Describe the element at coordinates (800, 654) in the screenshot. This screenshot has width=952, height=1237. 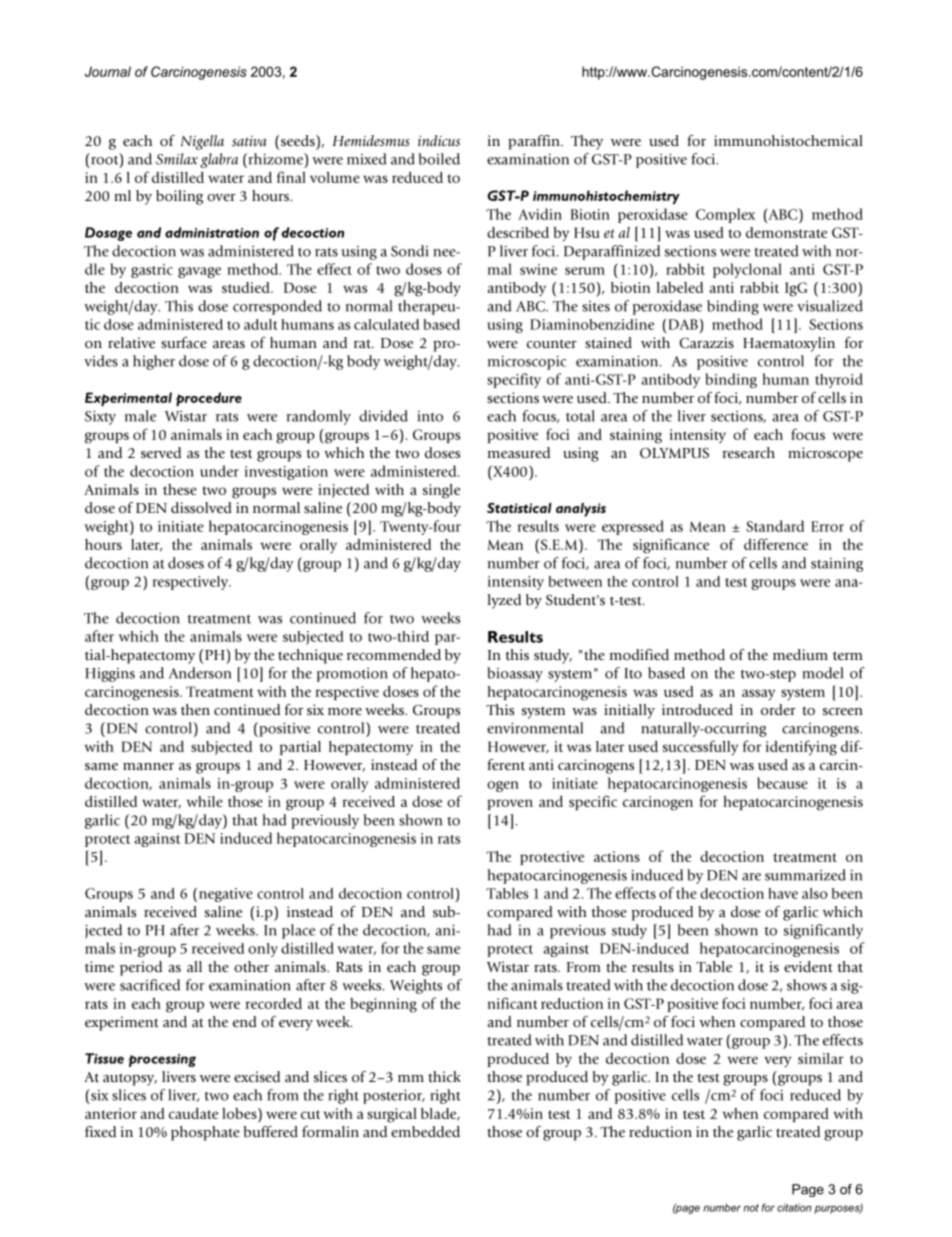
I see `medium` at that location.
